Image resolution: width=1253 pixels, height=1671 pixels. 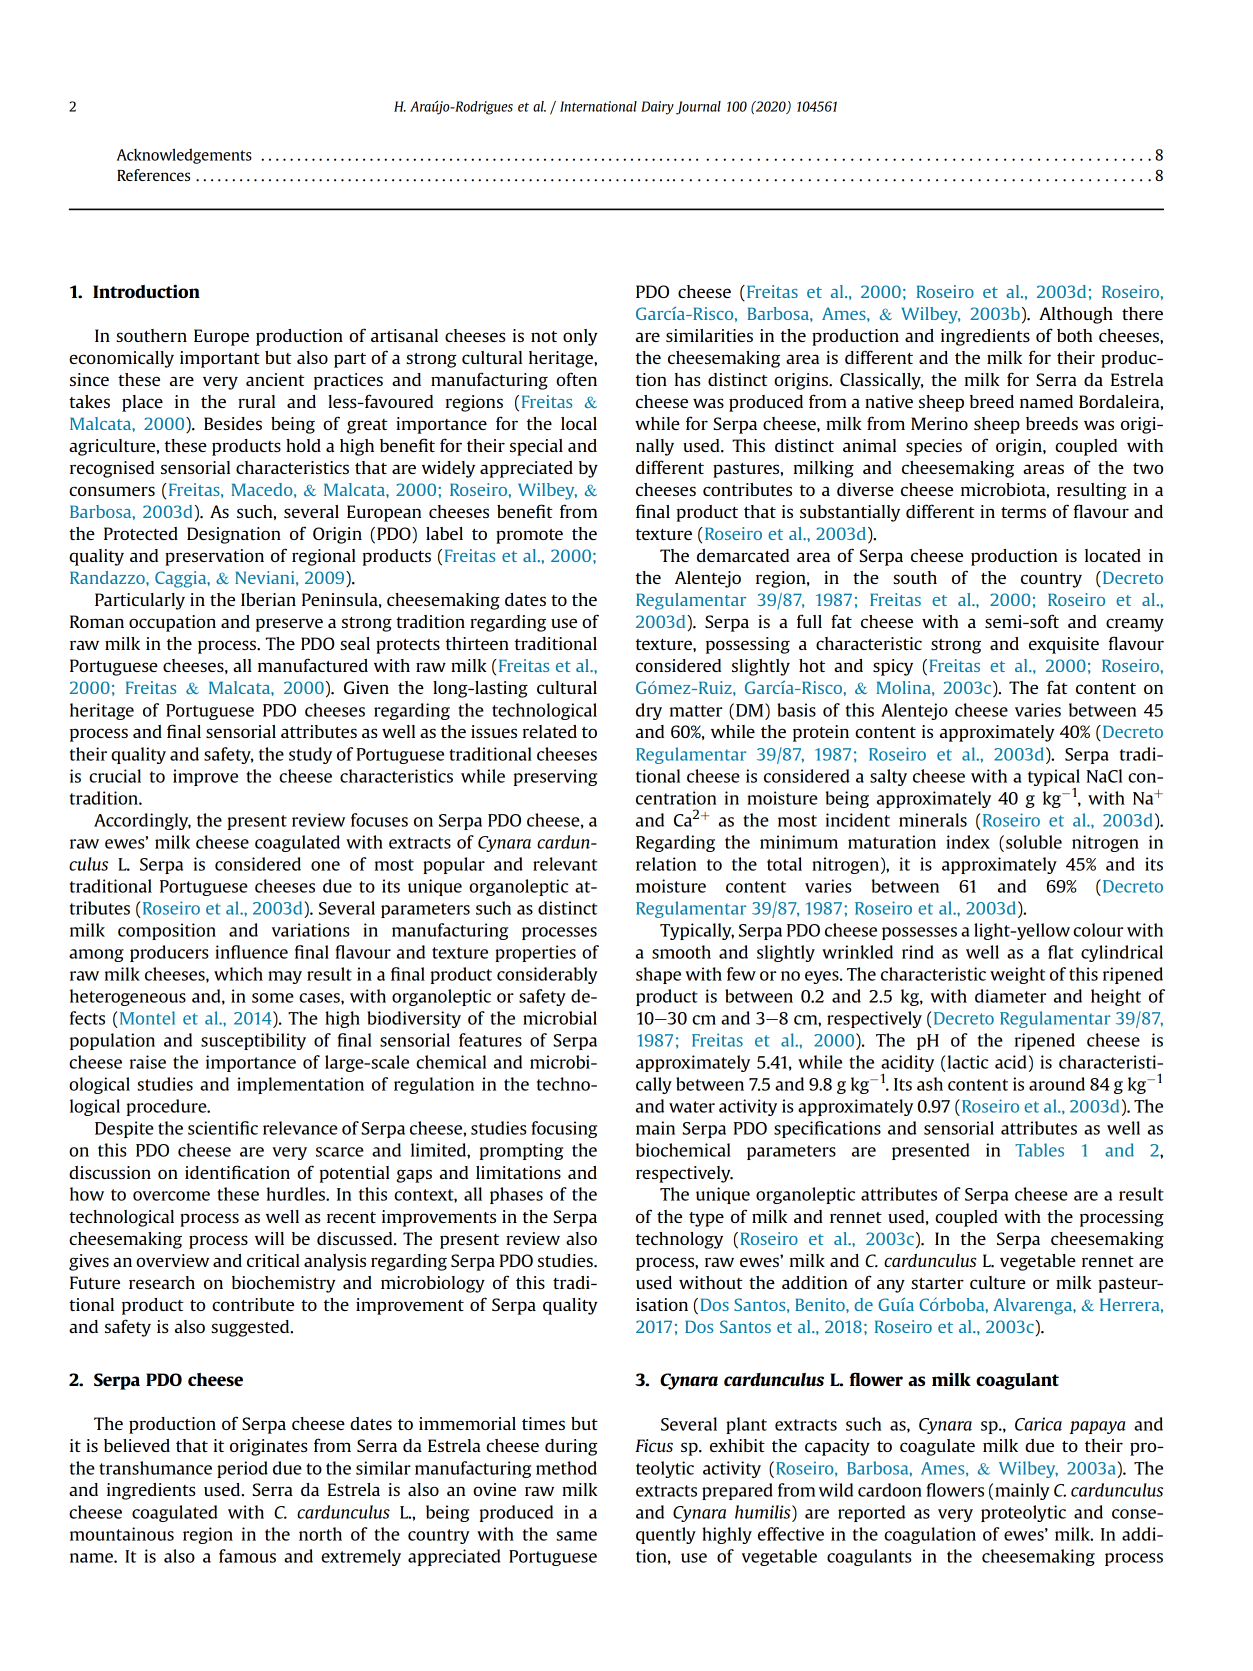 What do you see at coordinates (253, 1041) in the screenshot?
I see `susceptibility` at bounding box center [253, 1041].
